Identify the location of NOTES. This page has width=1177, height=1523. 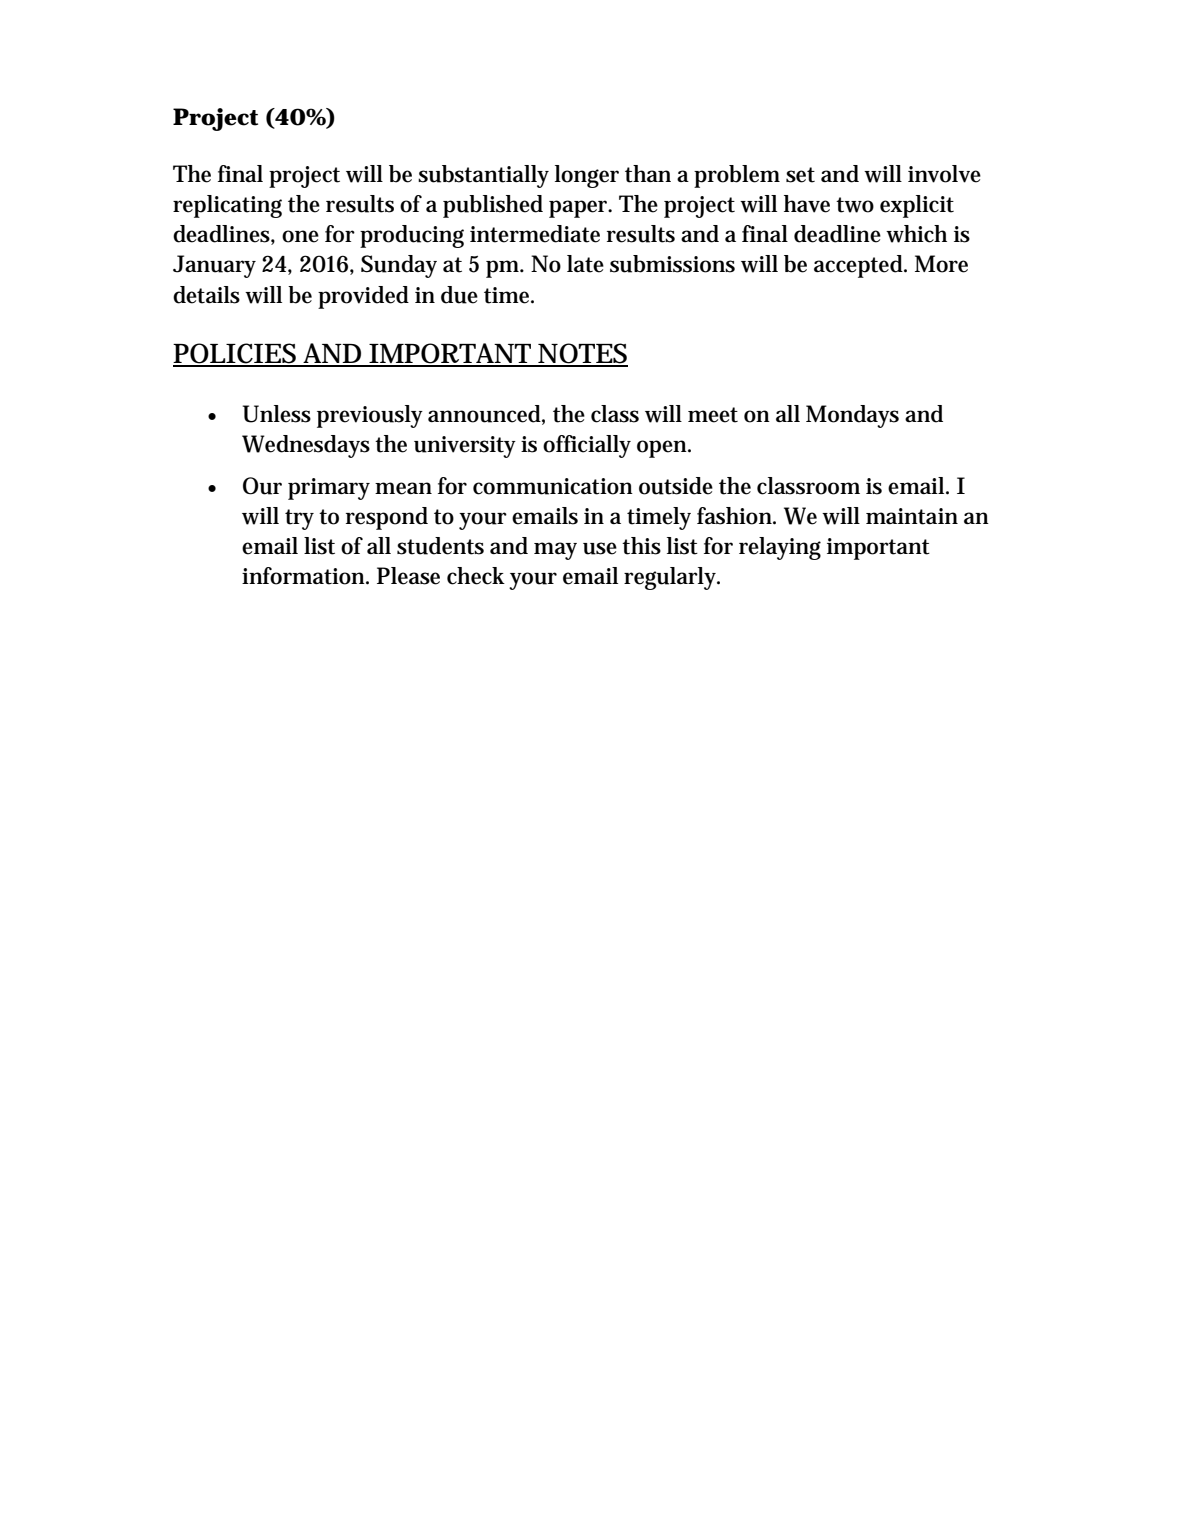
(582, 354).
